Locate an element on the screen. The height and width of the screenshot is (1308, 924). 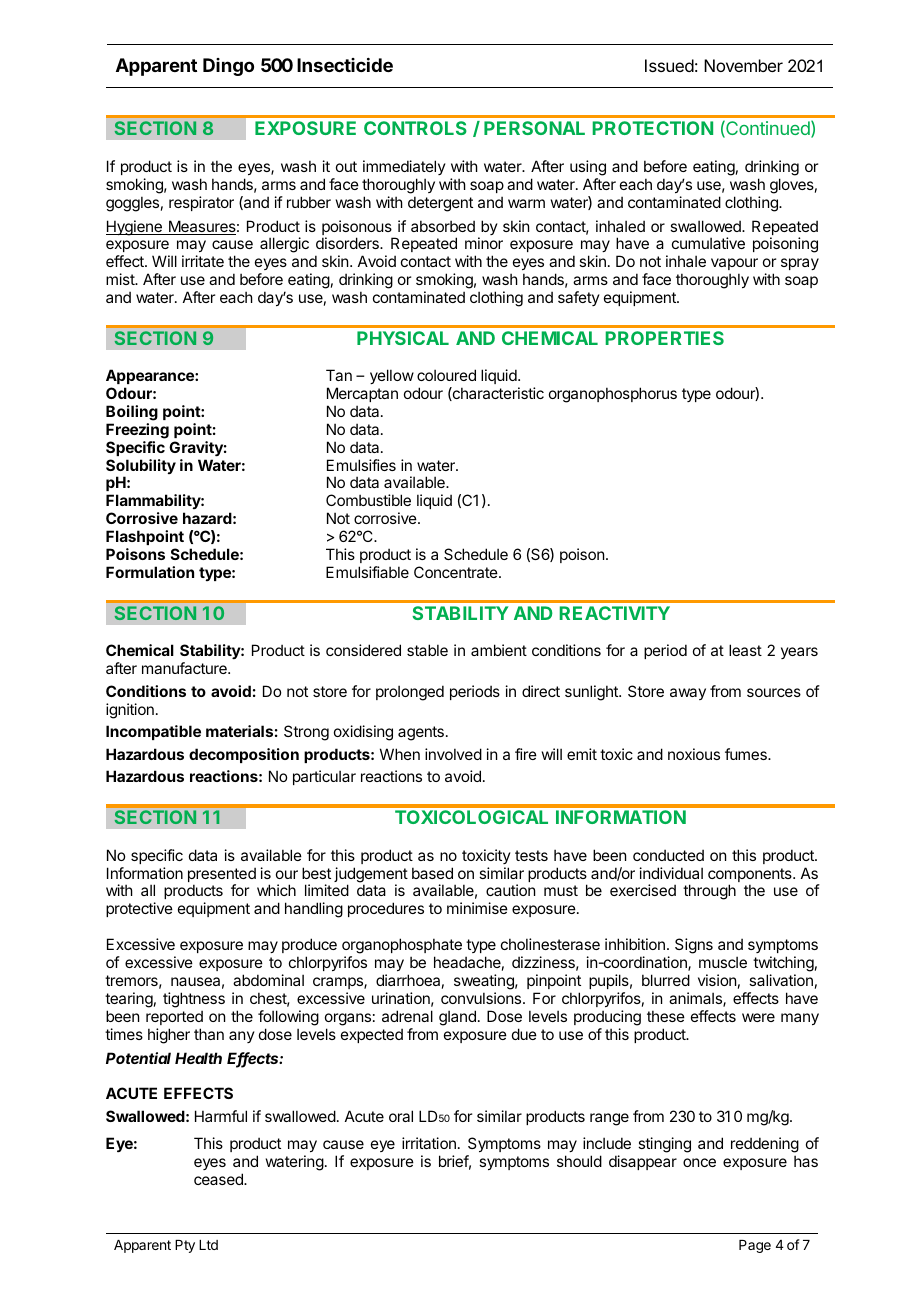
least is located at coordinates (745, 650).
